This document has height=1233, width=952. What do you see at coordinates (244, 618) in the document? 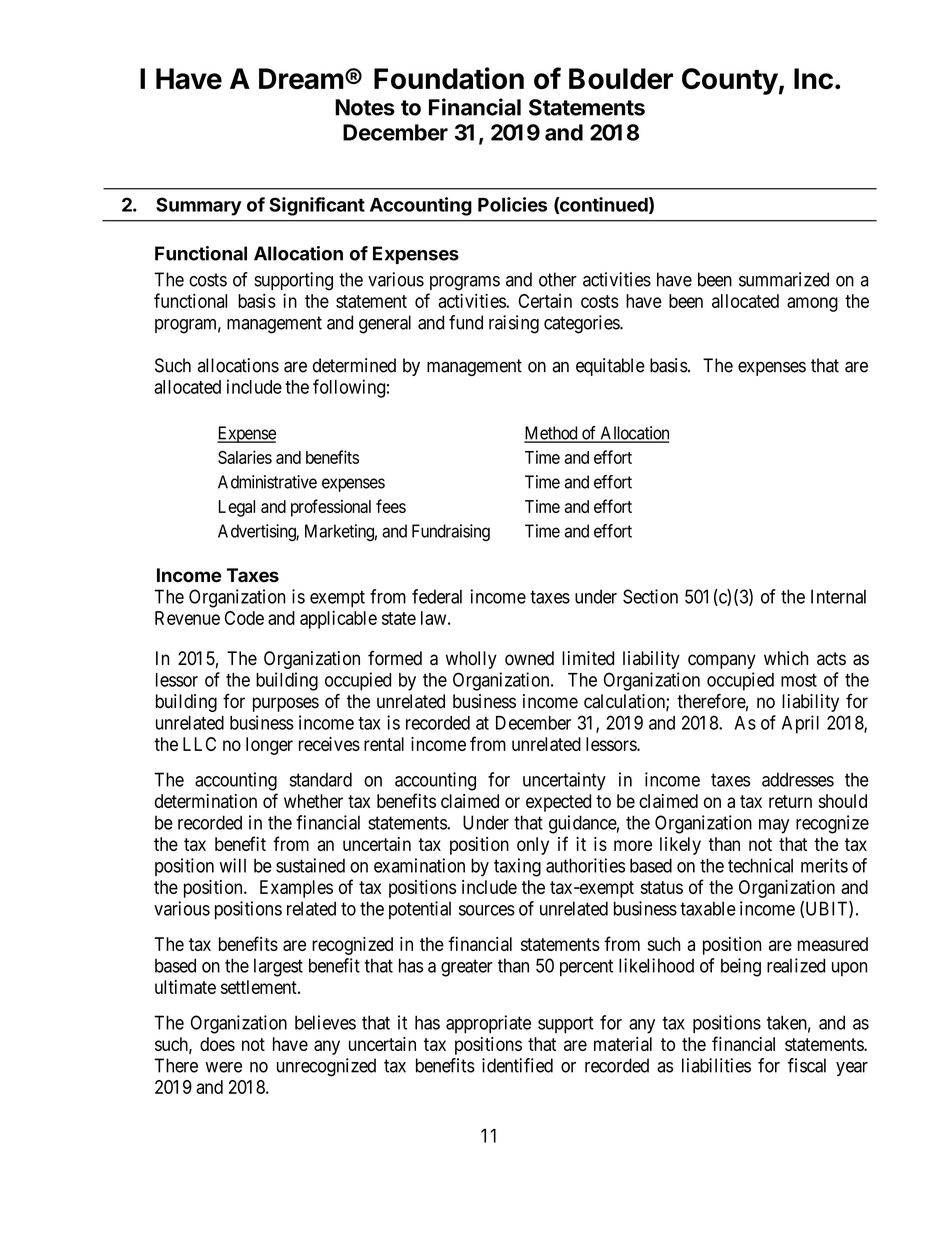
I see `Code` at bounding box center [244, 618].
